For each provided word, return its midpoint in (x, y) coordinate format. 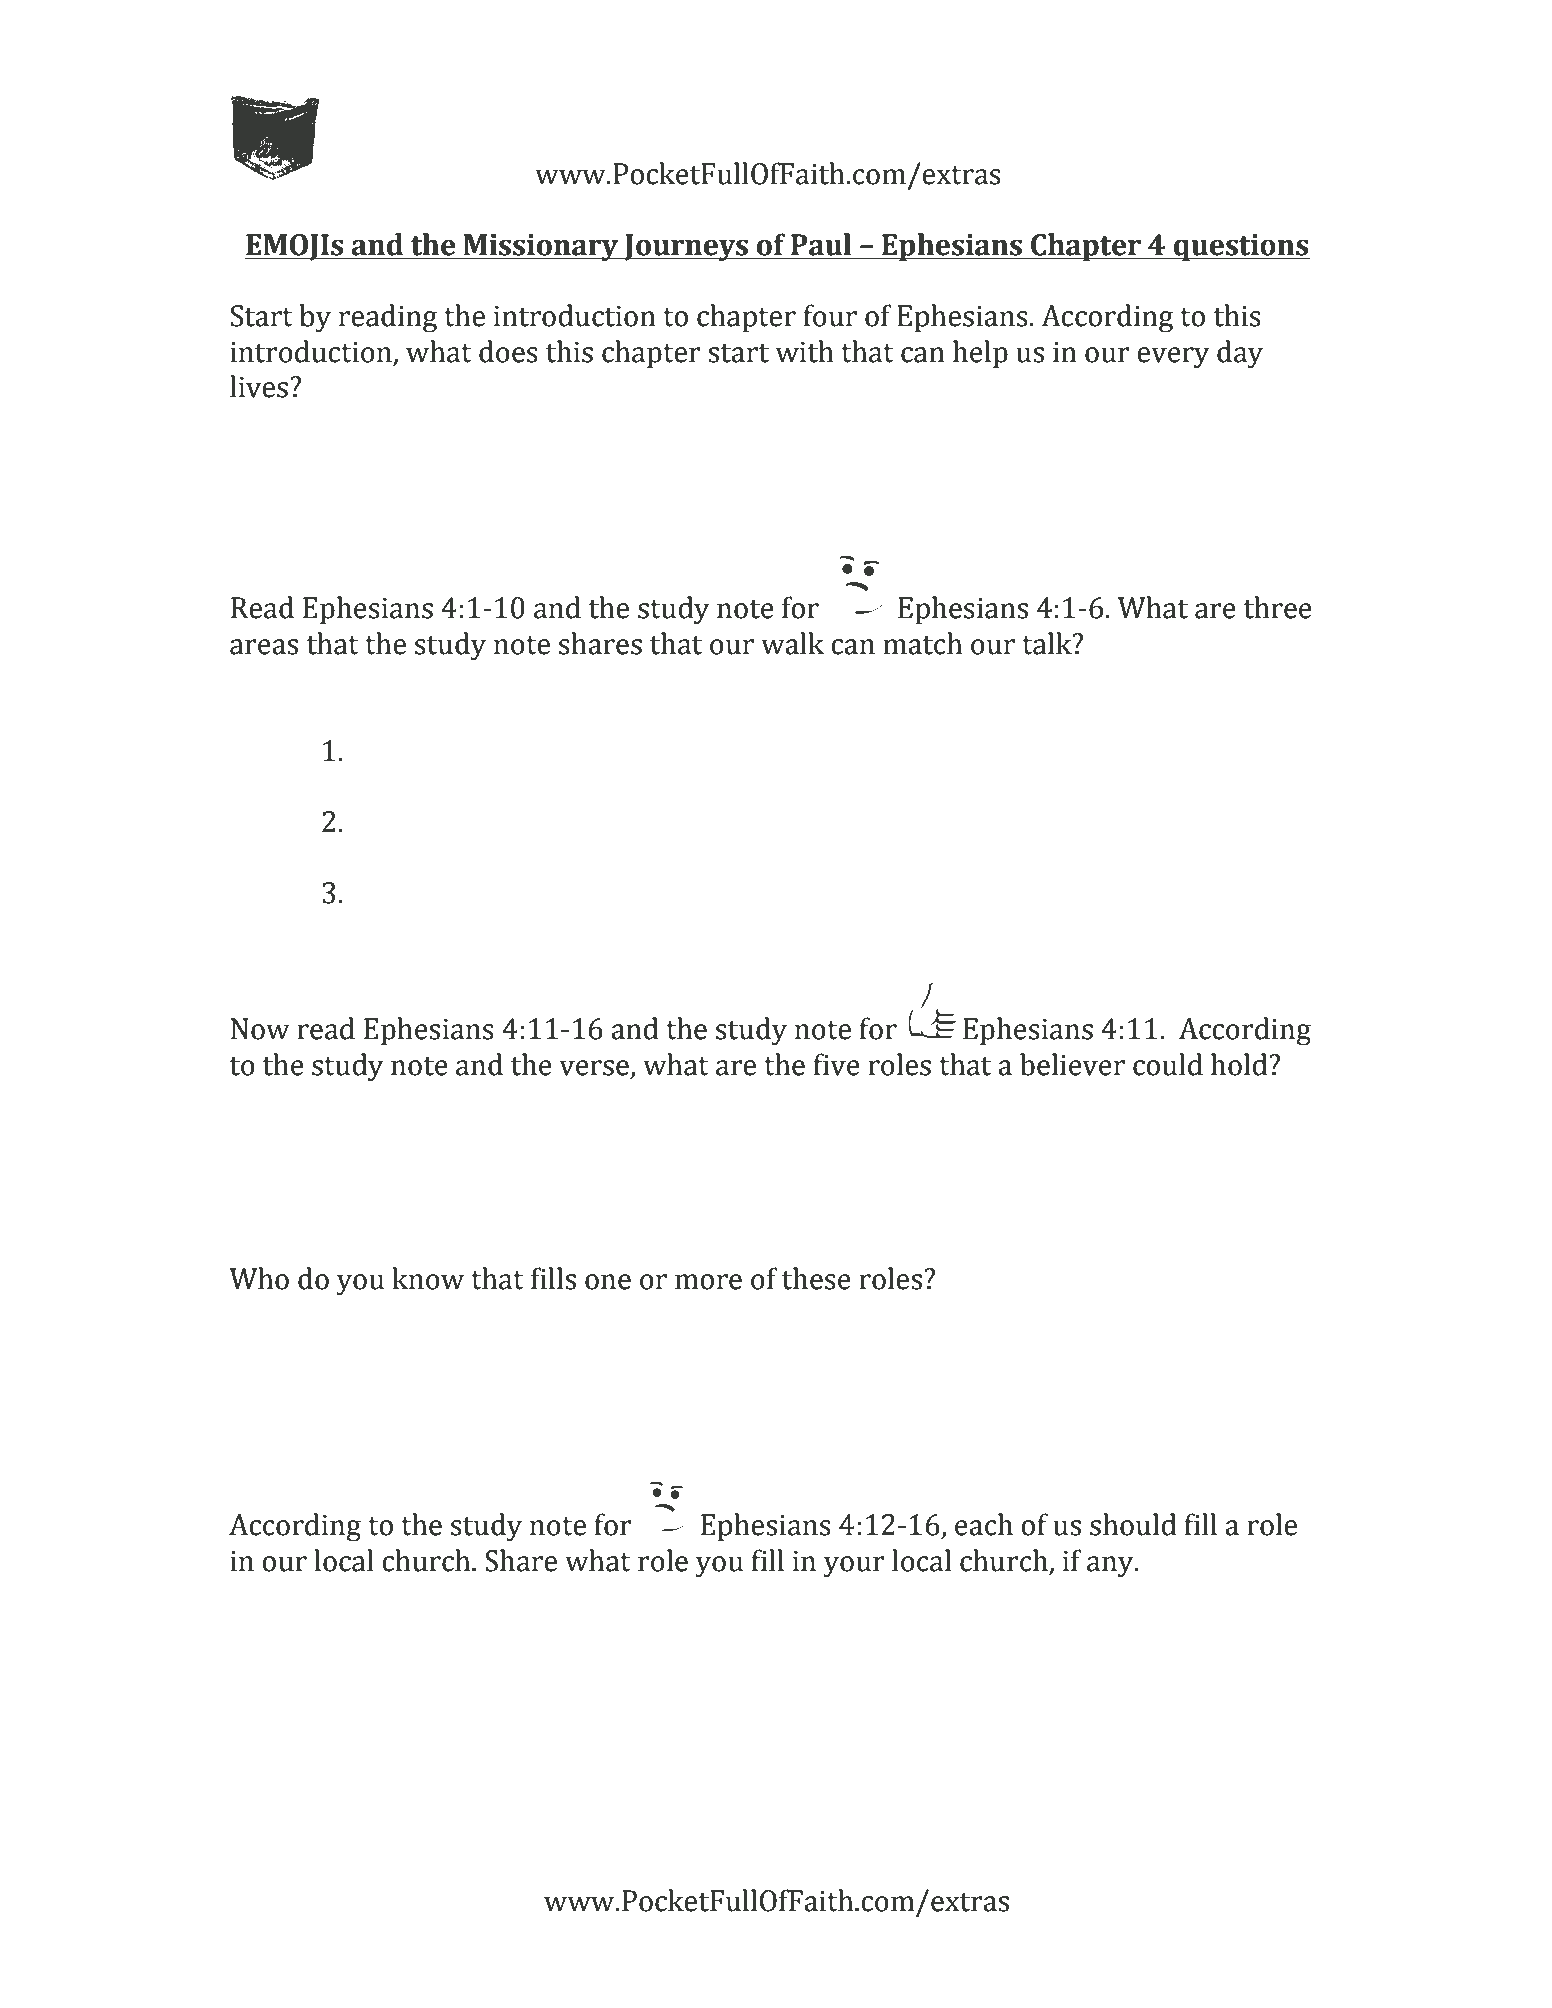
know (428, 1278)
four (830, 315)
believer (1072, 1064)
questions (1241, 248)
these (816, 1278)
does (508, 351)
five (837, 1064)
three (1278, 607)
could (1168, 1064)
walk (792, 643)
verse (594, 1068)
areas (264, 647)
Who (259, 1278)
